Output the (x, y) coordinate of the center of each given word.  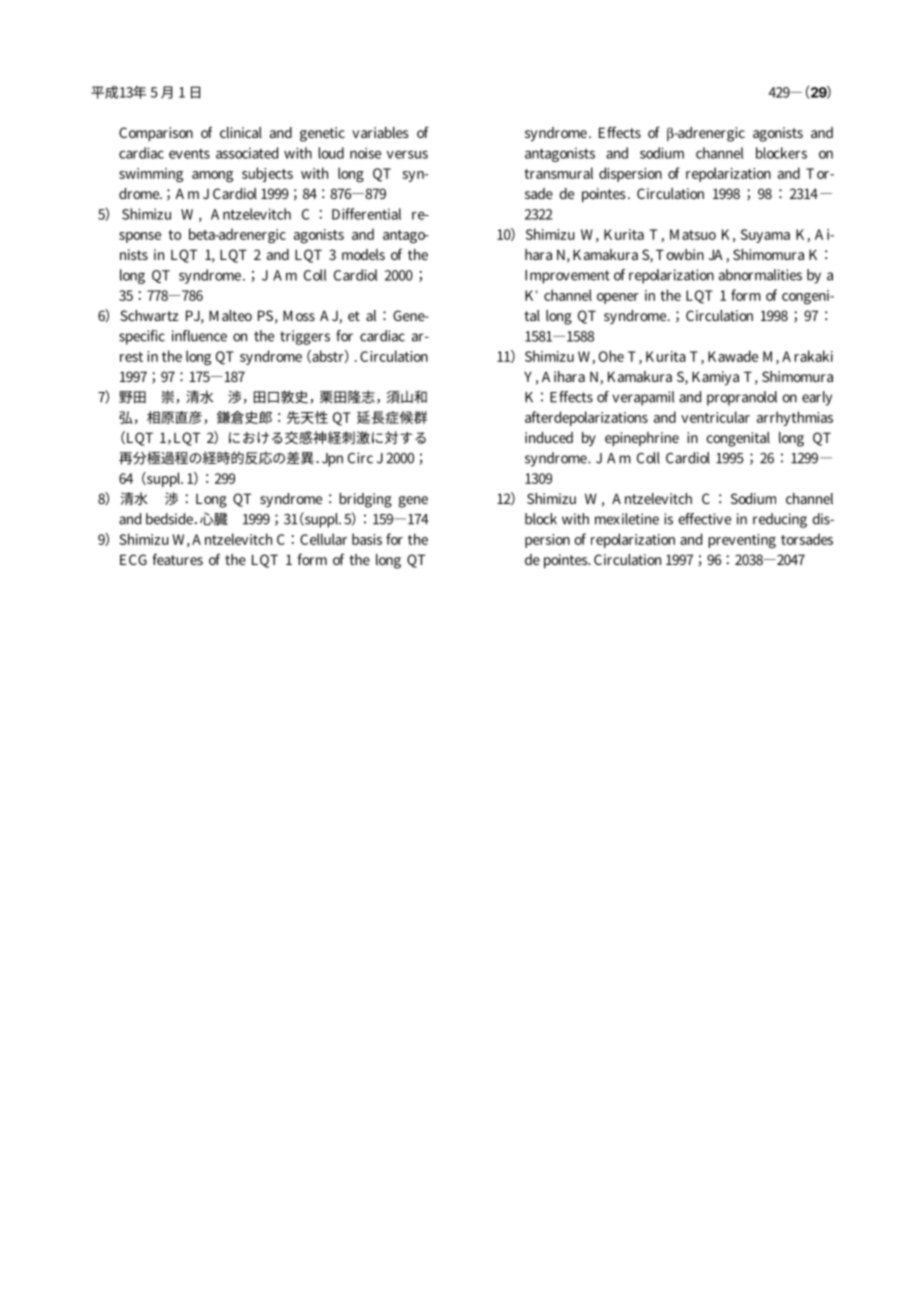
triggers (305, 337)
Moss (299, 315)
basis (367, 539)
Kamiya (715, 378)
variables (380, 132)
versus (407, 154)
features (178, 559)
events (189, 154)
